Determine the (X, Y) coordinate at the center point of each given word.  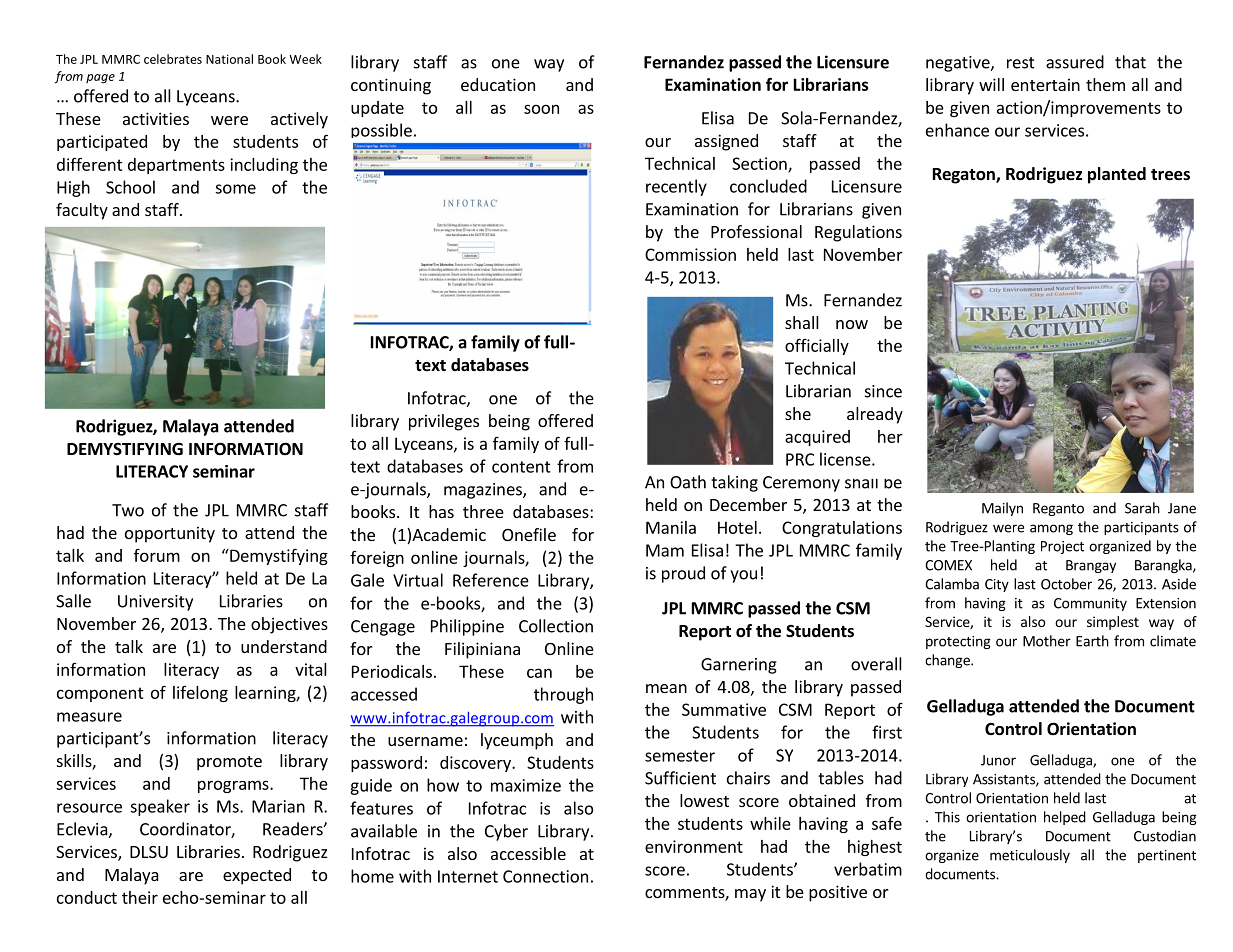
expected (257, 876)
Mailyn (1002, 509)
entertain (1045, 84)
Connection (545, 876)
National (229, 59)
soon (541, 109)
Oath (688, 482)
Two (128, 510)
